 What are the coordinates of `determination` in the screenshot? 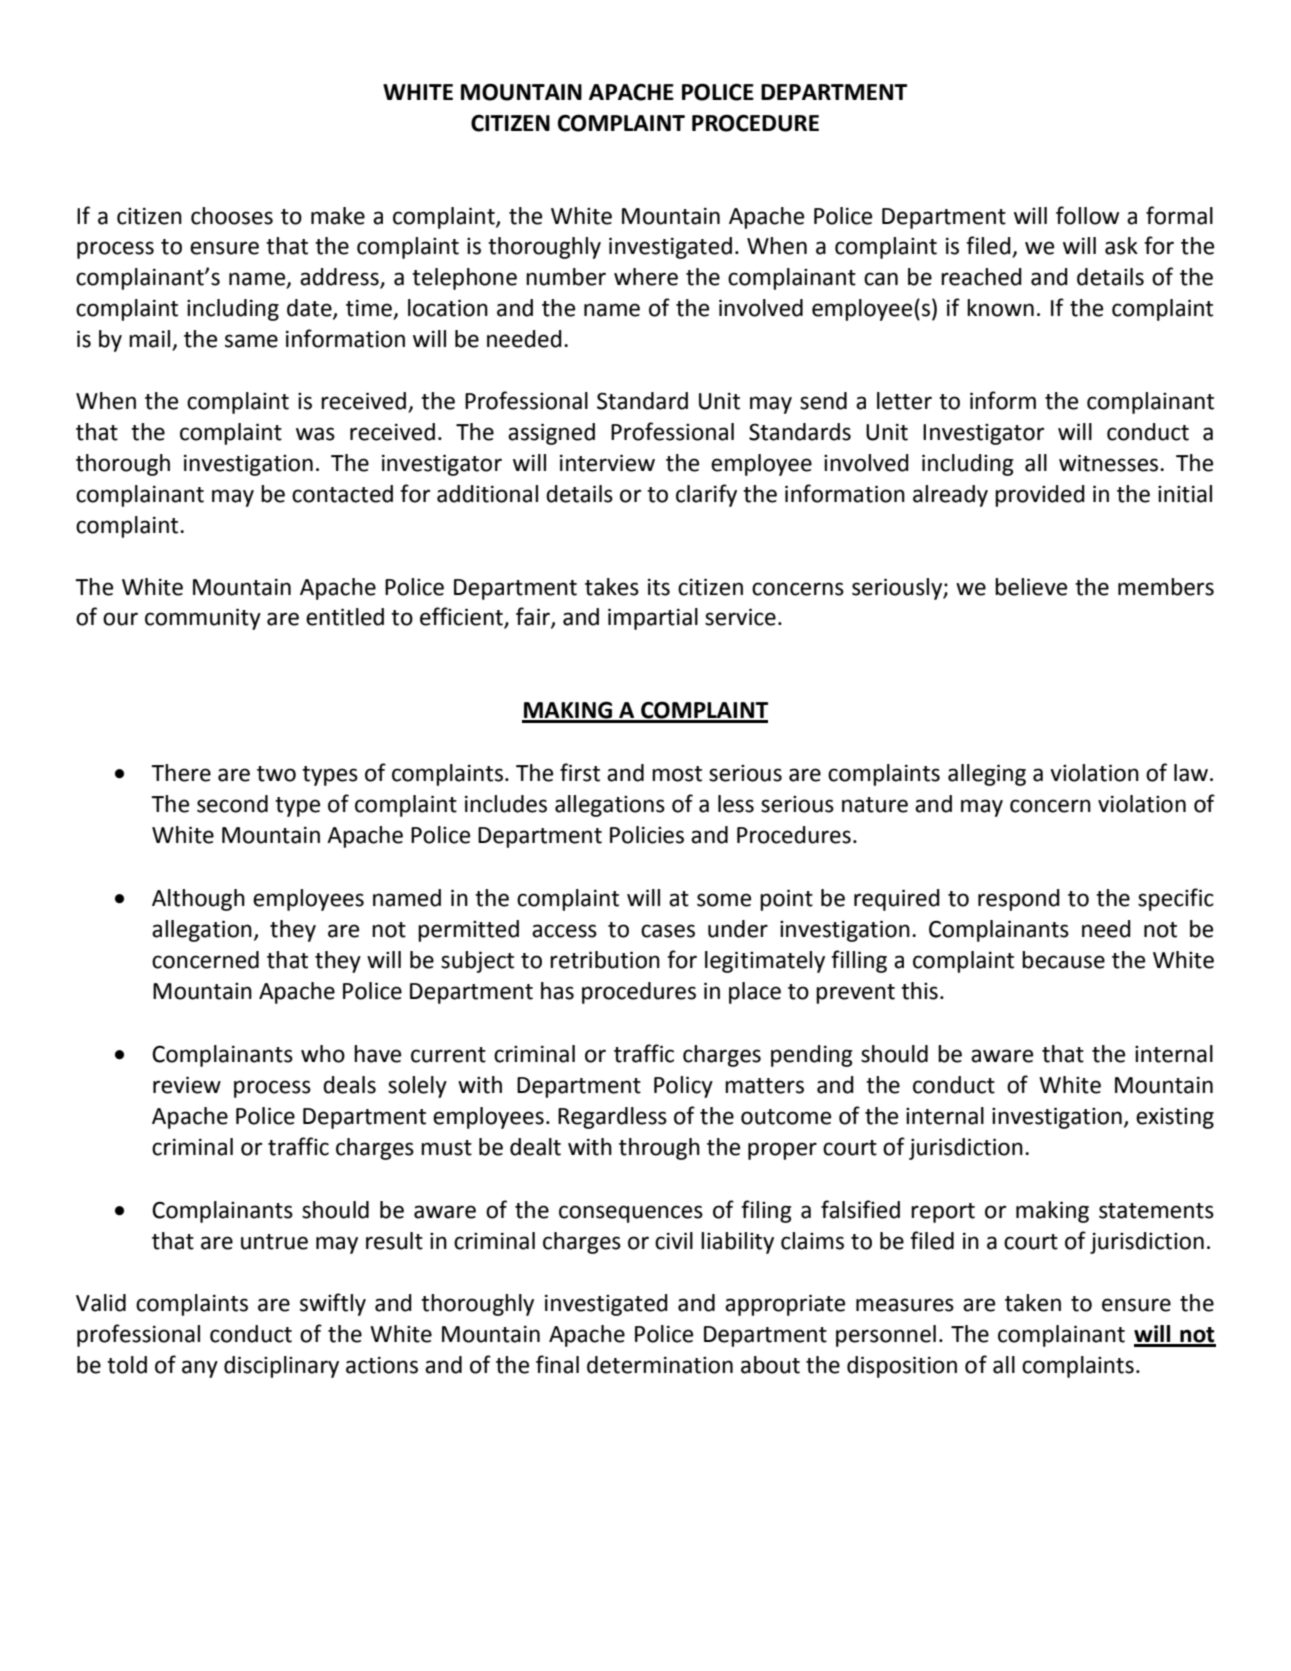 It's located at (660, 1365).
